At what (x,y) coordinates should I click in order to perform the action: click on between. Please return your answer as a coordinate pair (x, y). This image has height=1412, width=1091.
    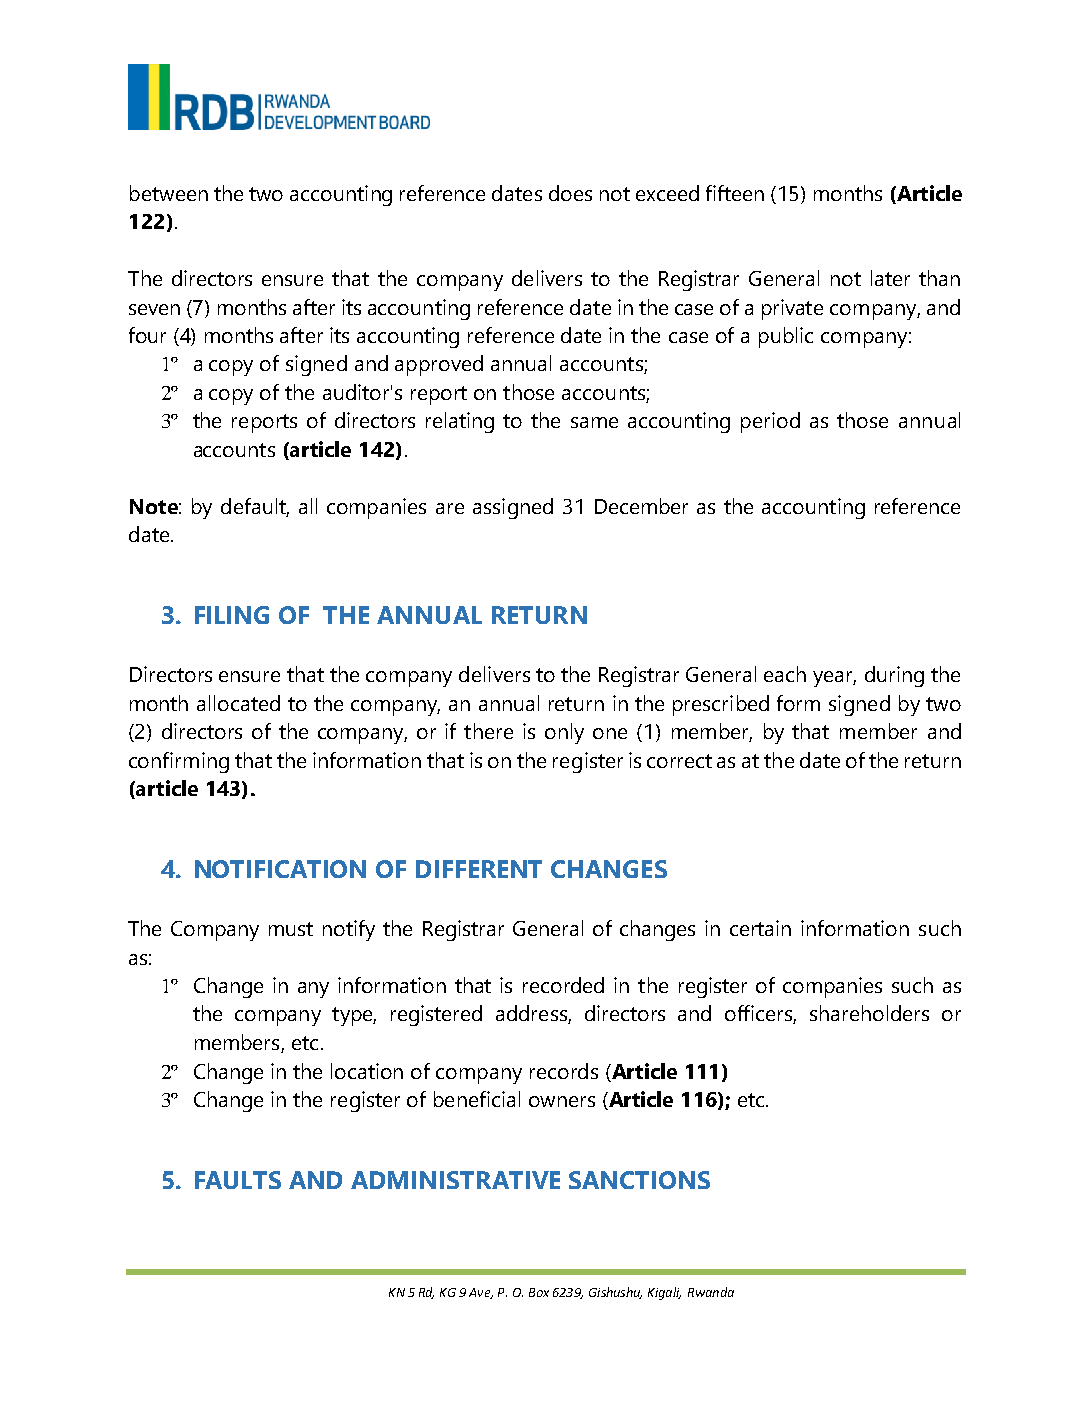
    Looking at the image, I should click on (169, 193).
